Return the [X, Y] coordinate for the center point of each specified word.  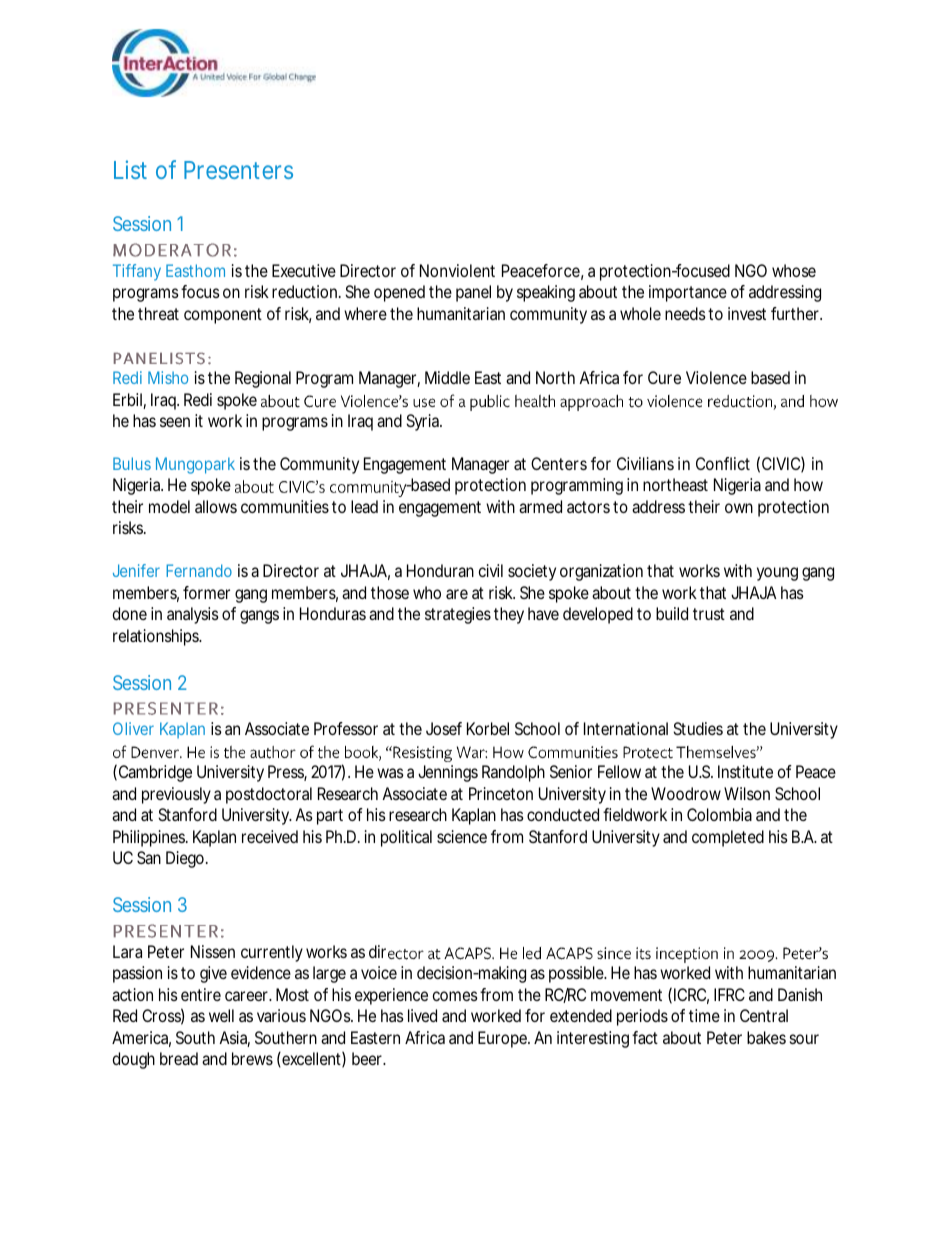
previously [176, 795]
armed [540, 506]
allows [216, 506]
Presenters [238, 170]
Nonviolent [457, 270]
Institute [745, 771]
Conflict [723, 463]
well [221, 1015]
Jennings [448, 773]
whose [794, 270]
